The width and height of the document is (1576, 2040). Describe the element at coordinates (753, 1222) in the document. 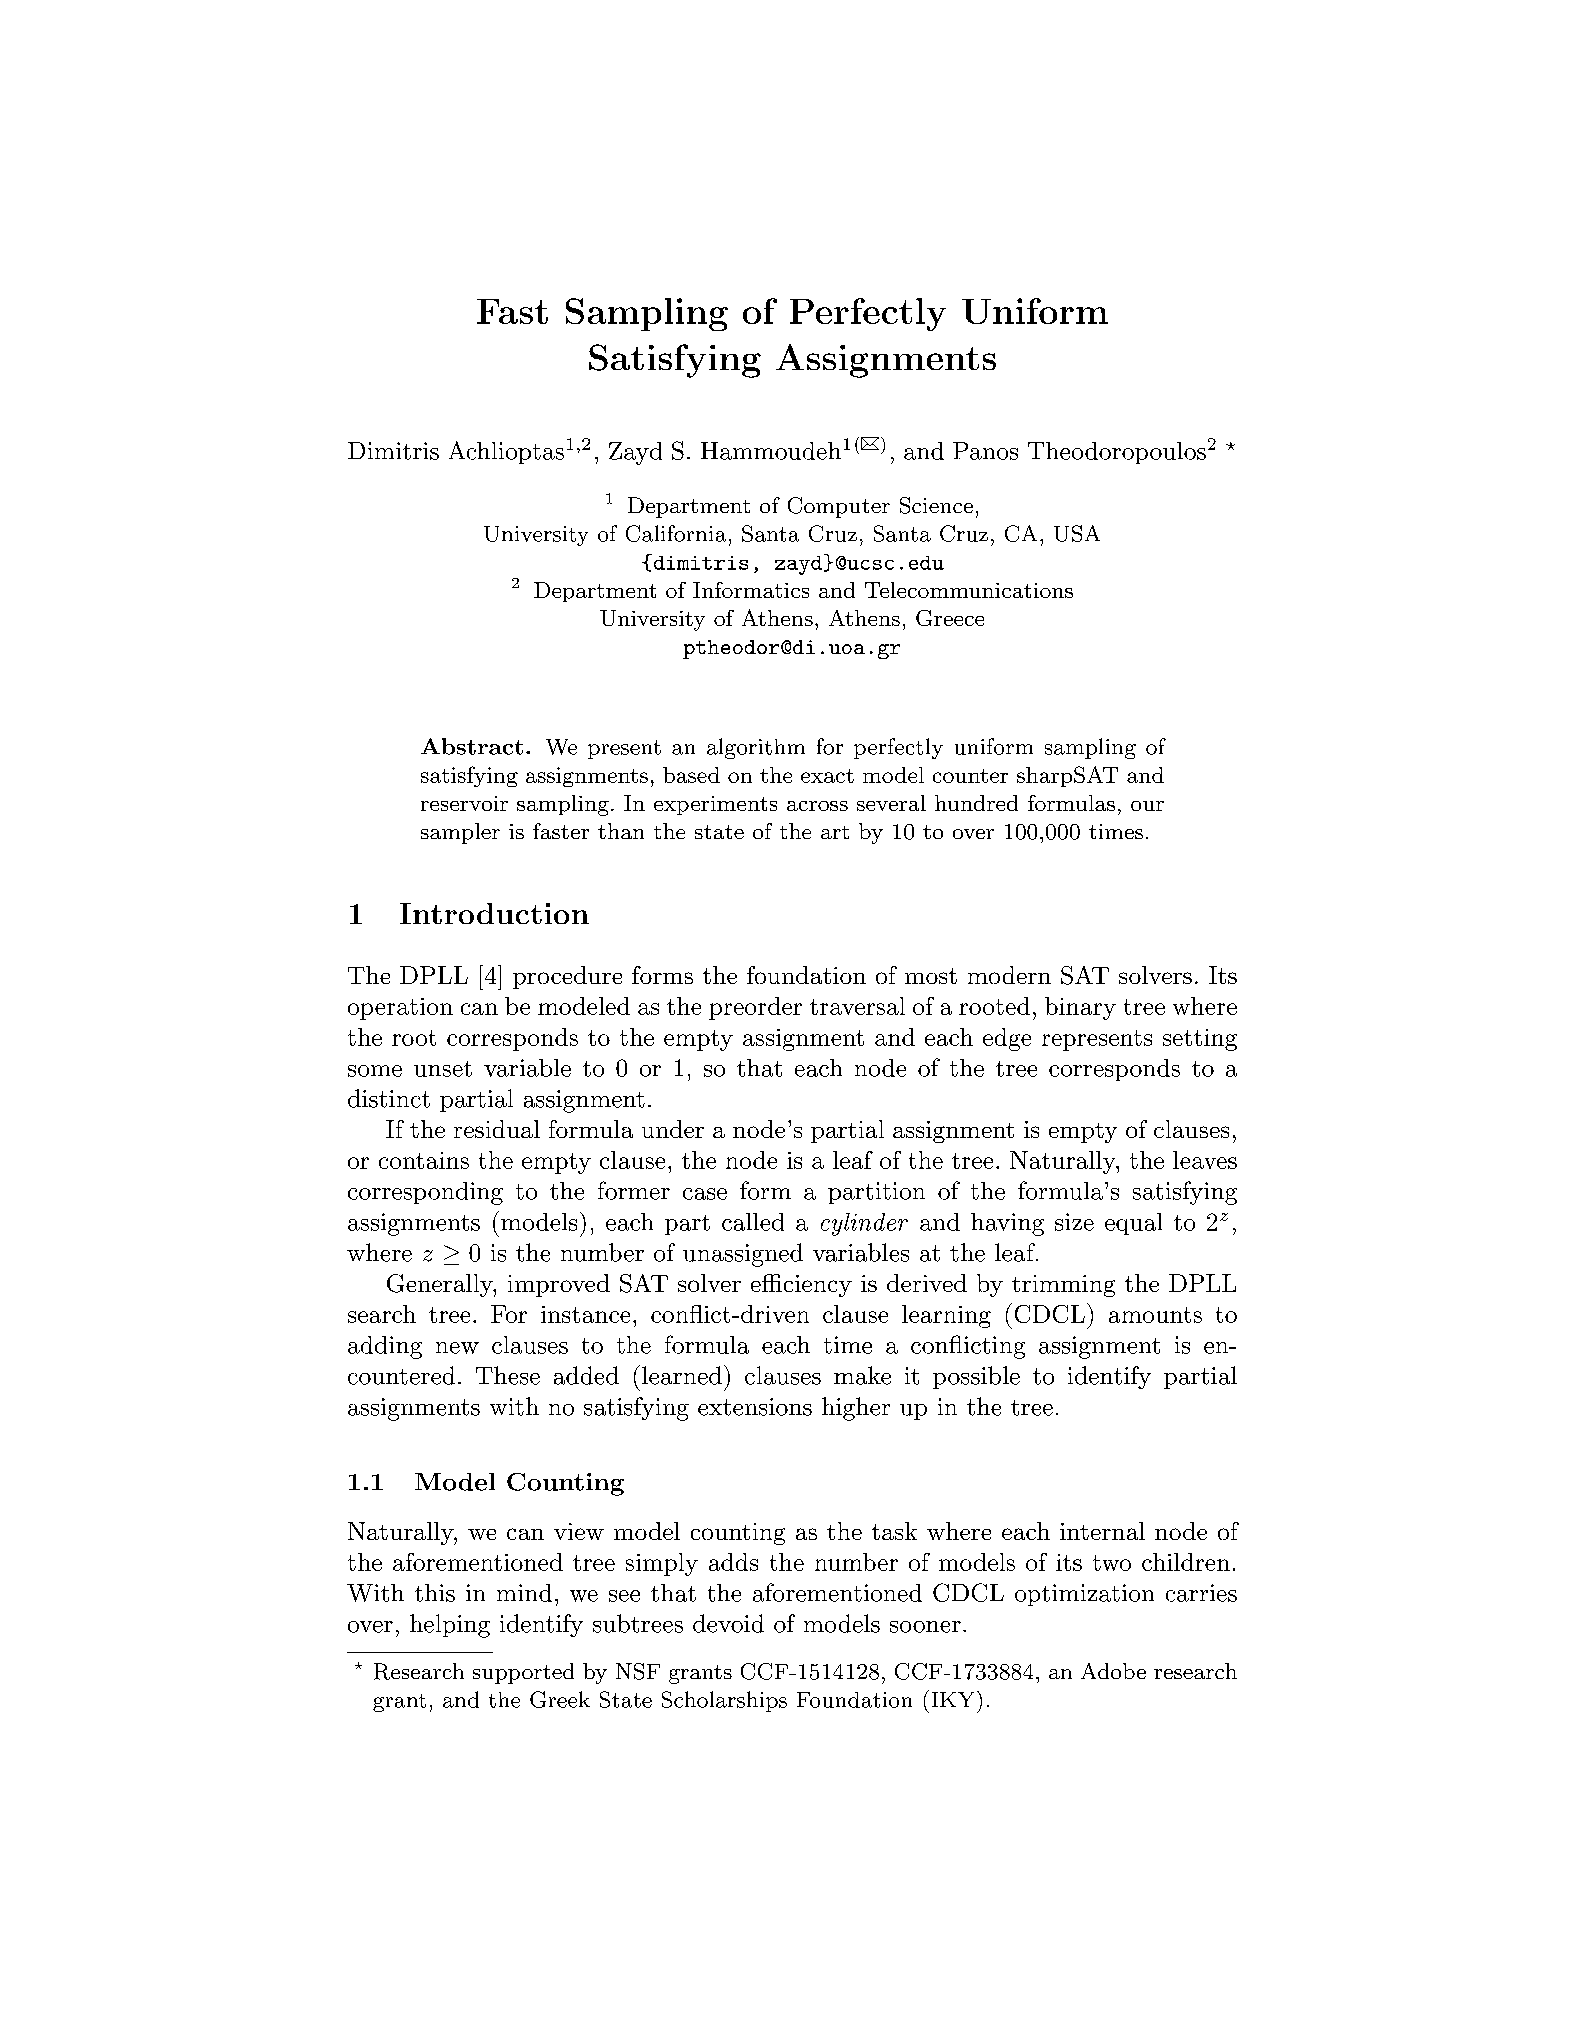

I see `called` at that location.
